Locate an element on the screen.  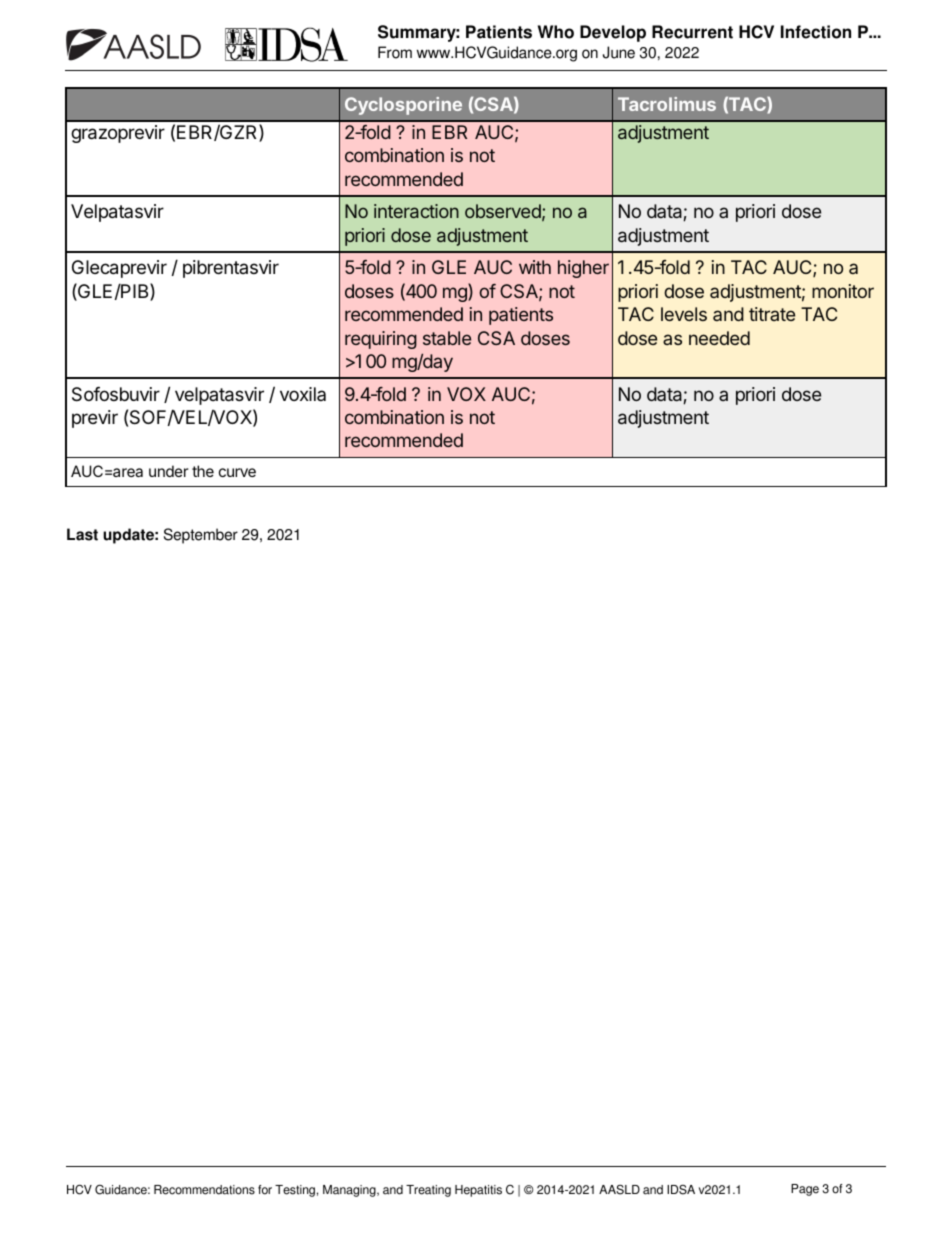
needed is located at coordinates (719, 338).
